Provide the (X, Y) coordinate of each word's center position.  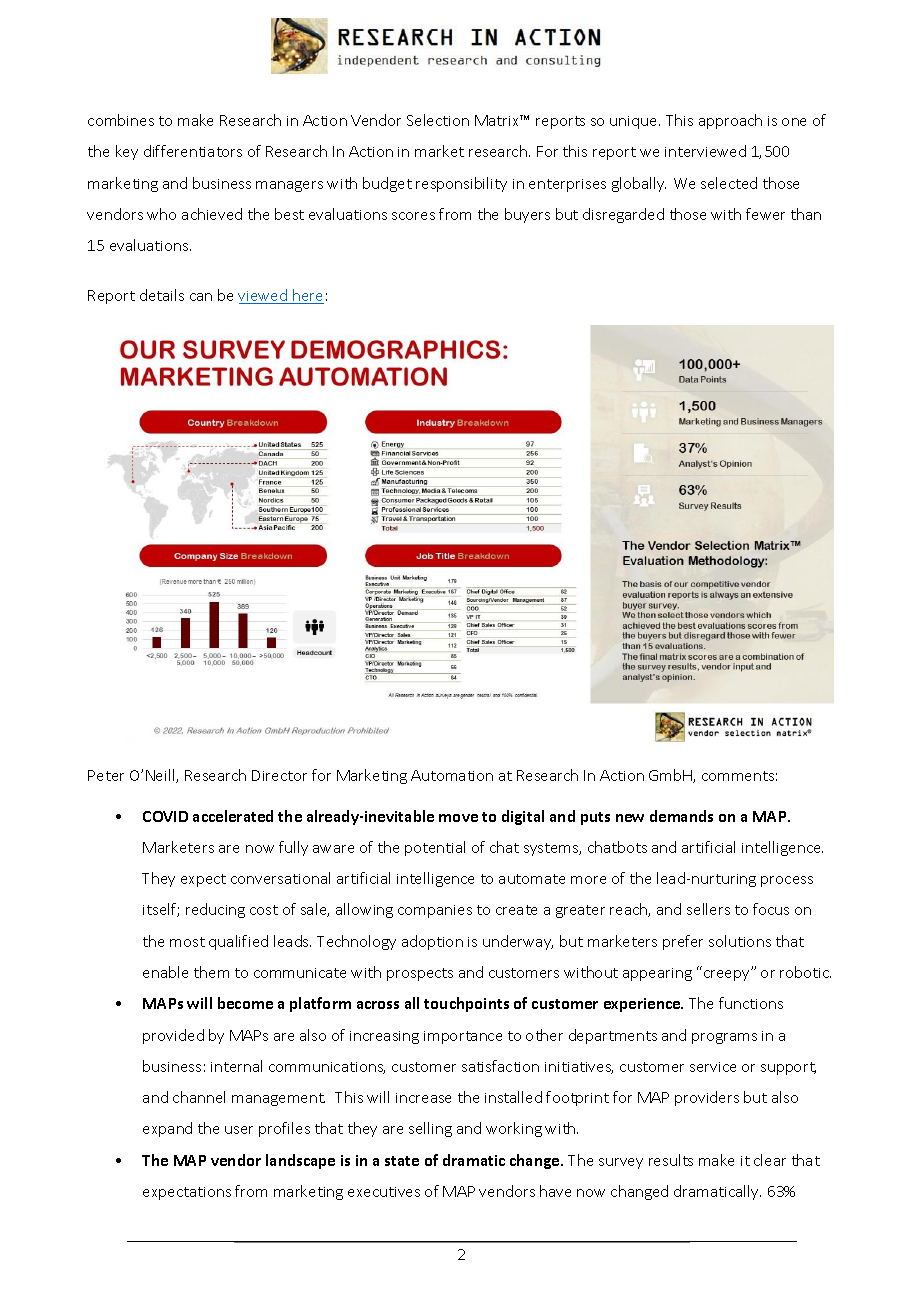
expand (167, 1129)
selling (430, 1129)
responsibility (461, 184)
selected (729, 183)
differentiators (193, 151)
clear (770, 1160)
